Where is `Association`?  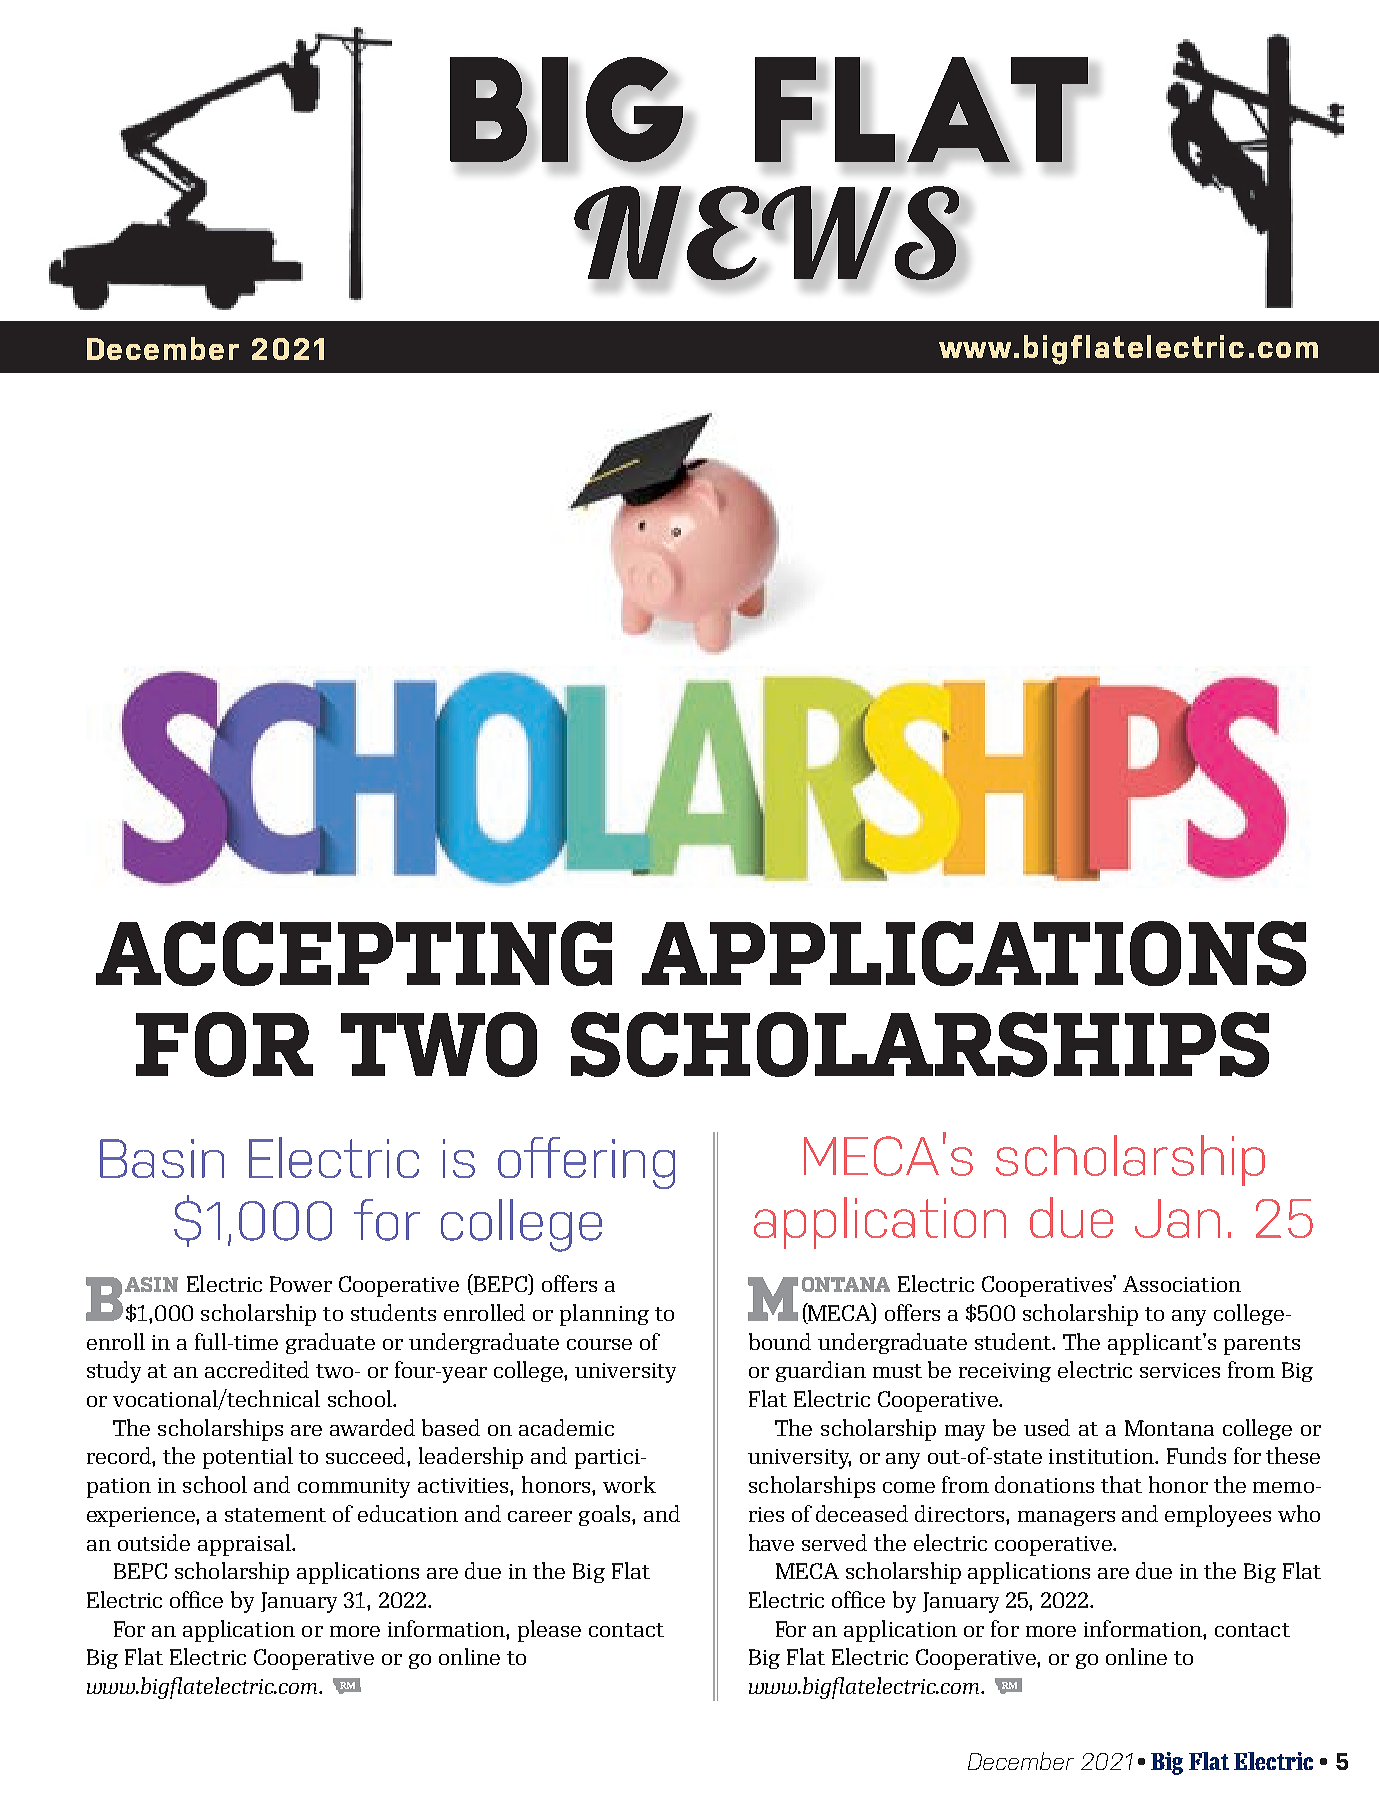 Association is located at coordinates (1182, 1284).
